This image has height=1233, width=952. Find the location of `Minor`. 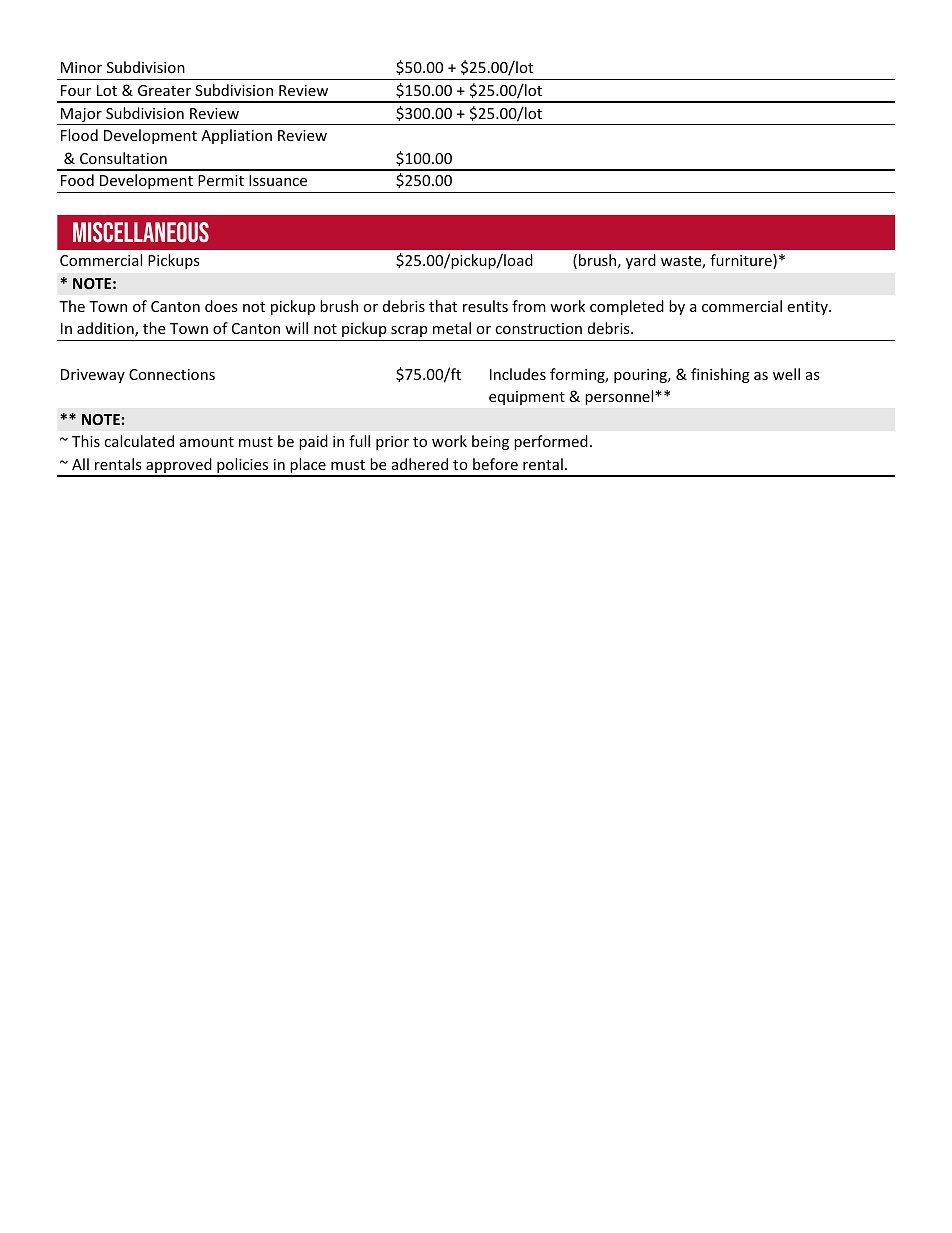

Minor is located at coordinates (81, 67).
